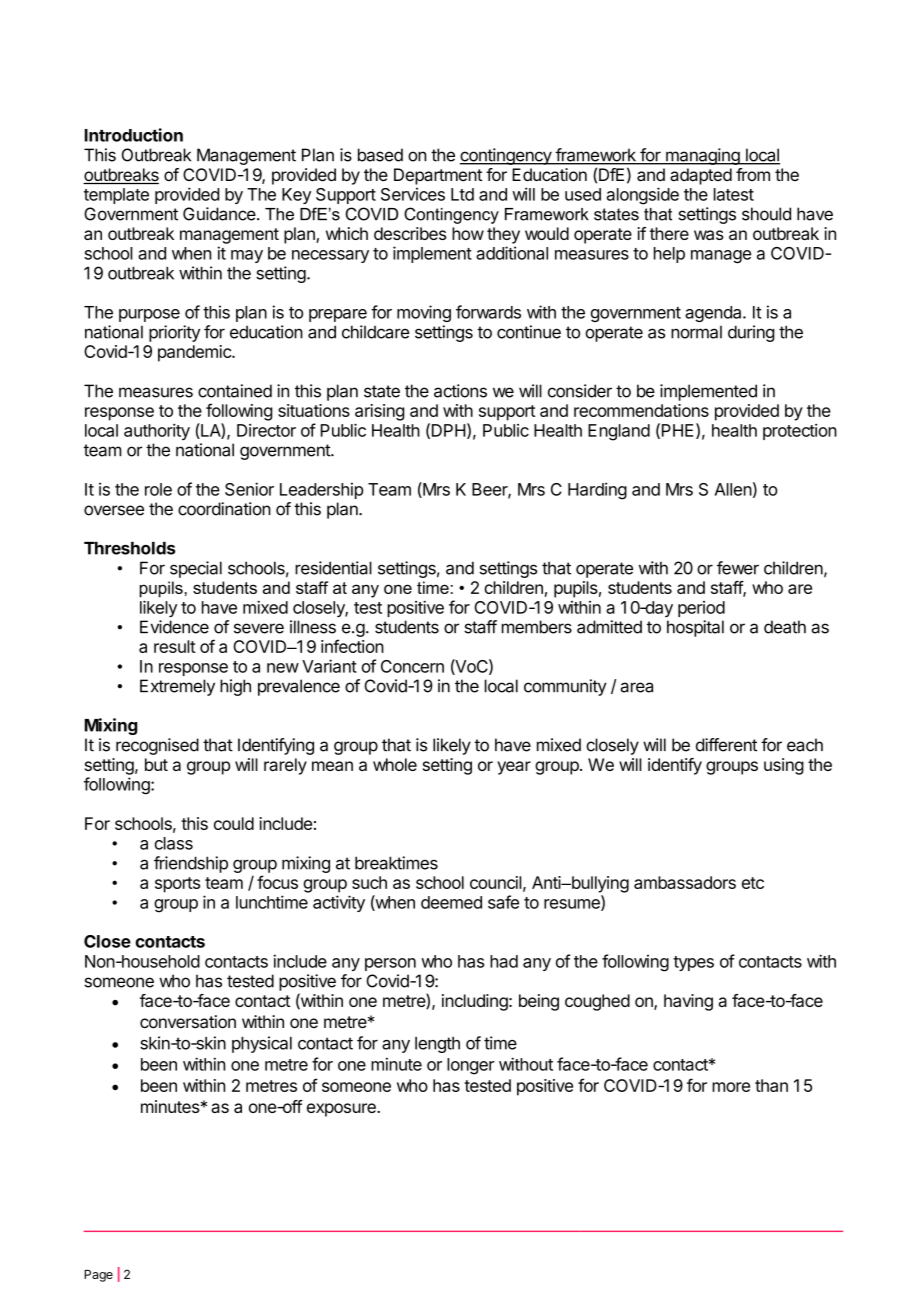 This screenshot has width=924, height=1309. Describe the element at coordinates (733, 489) in the screenshot. I see `Allen` at that location.
